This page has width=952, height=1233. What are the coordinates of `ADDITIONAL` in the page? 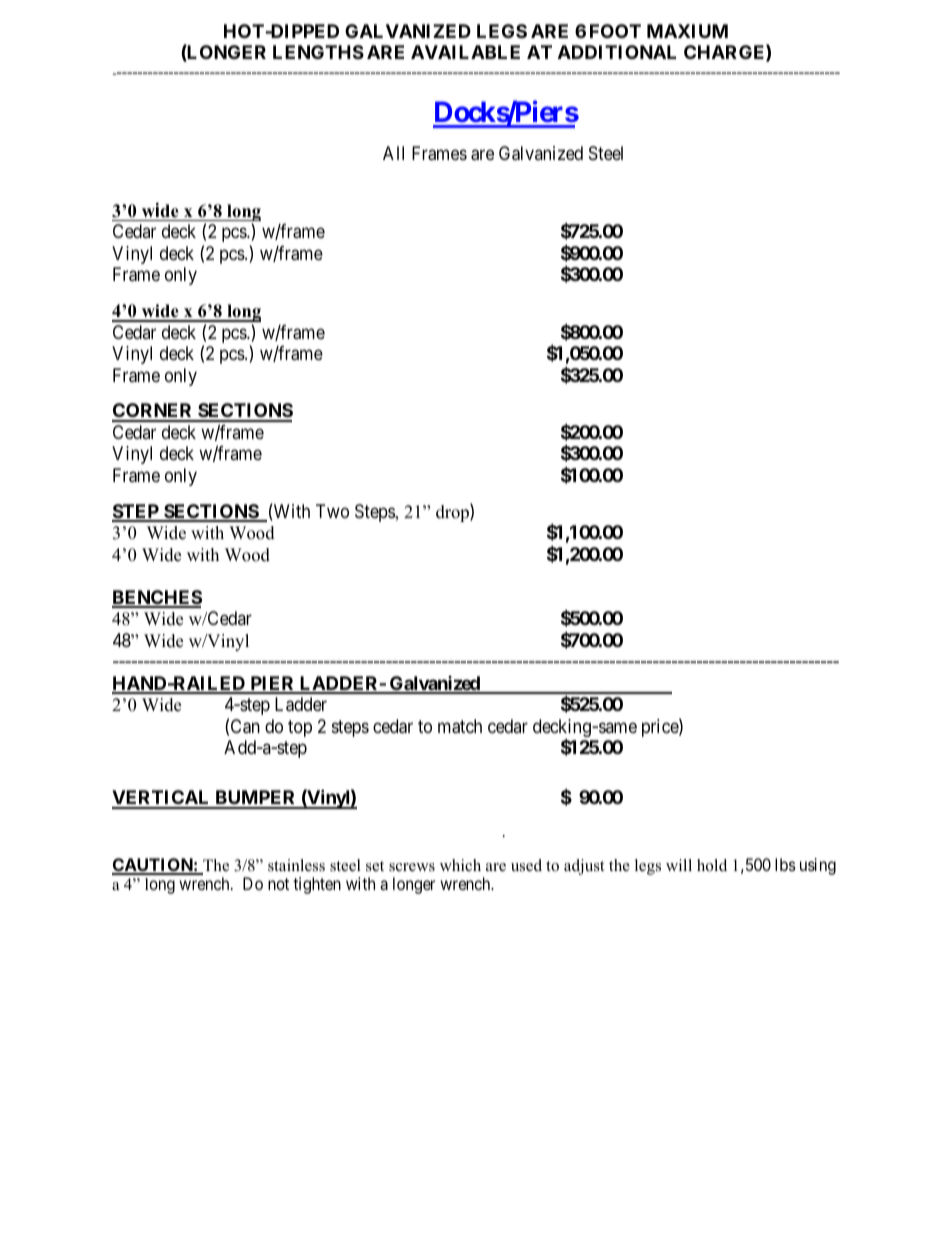 It's located at (617, 52).
